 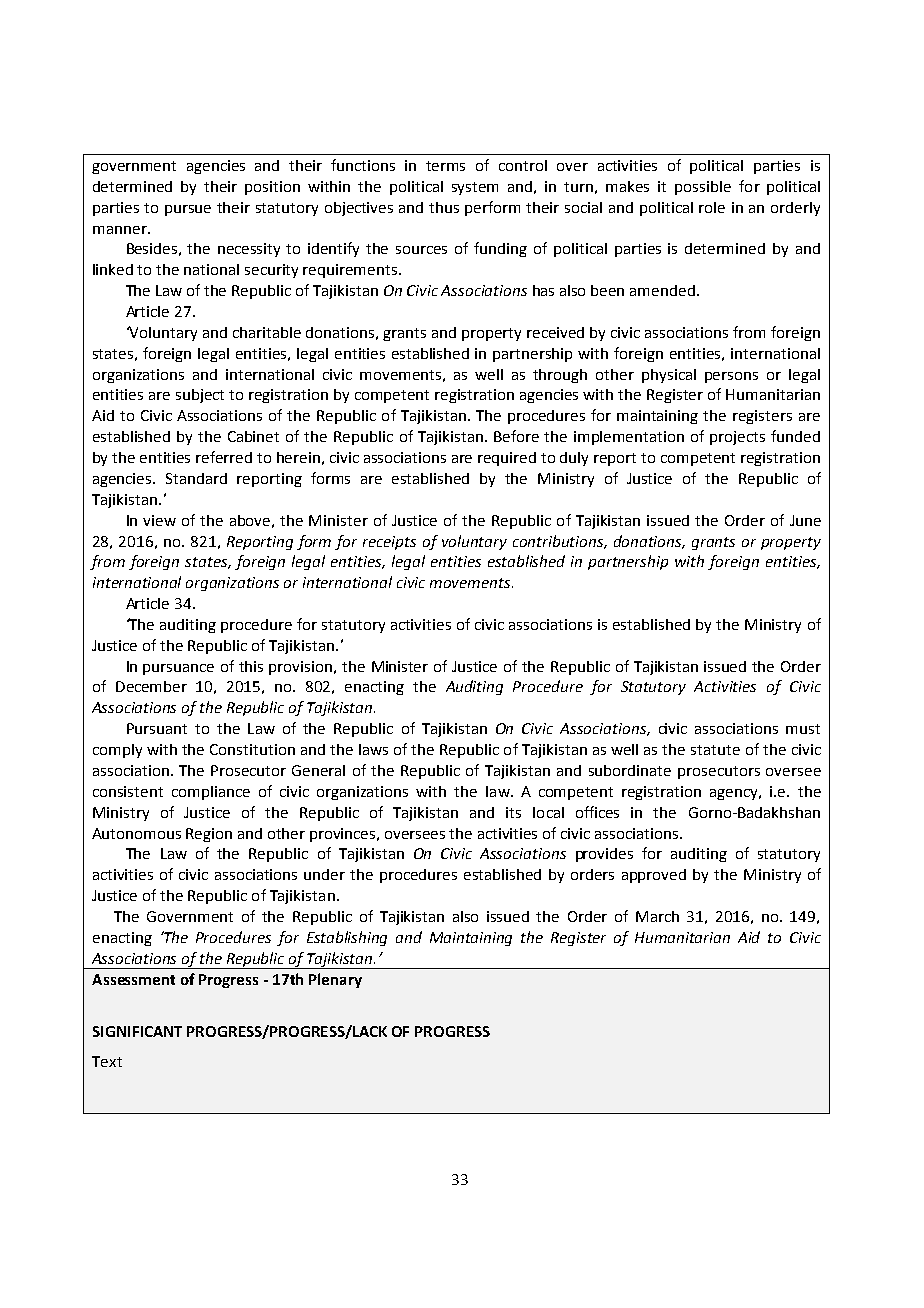 What do you see at coordinates (389, 543) in the screenshot?
I see `receipts` at bounding box center [389, 543].
